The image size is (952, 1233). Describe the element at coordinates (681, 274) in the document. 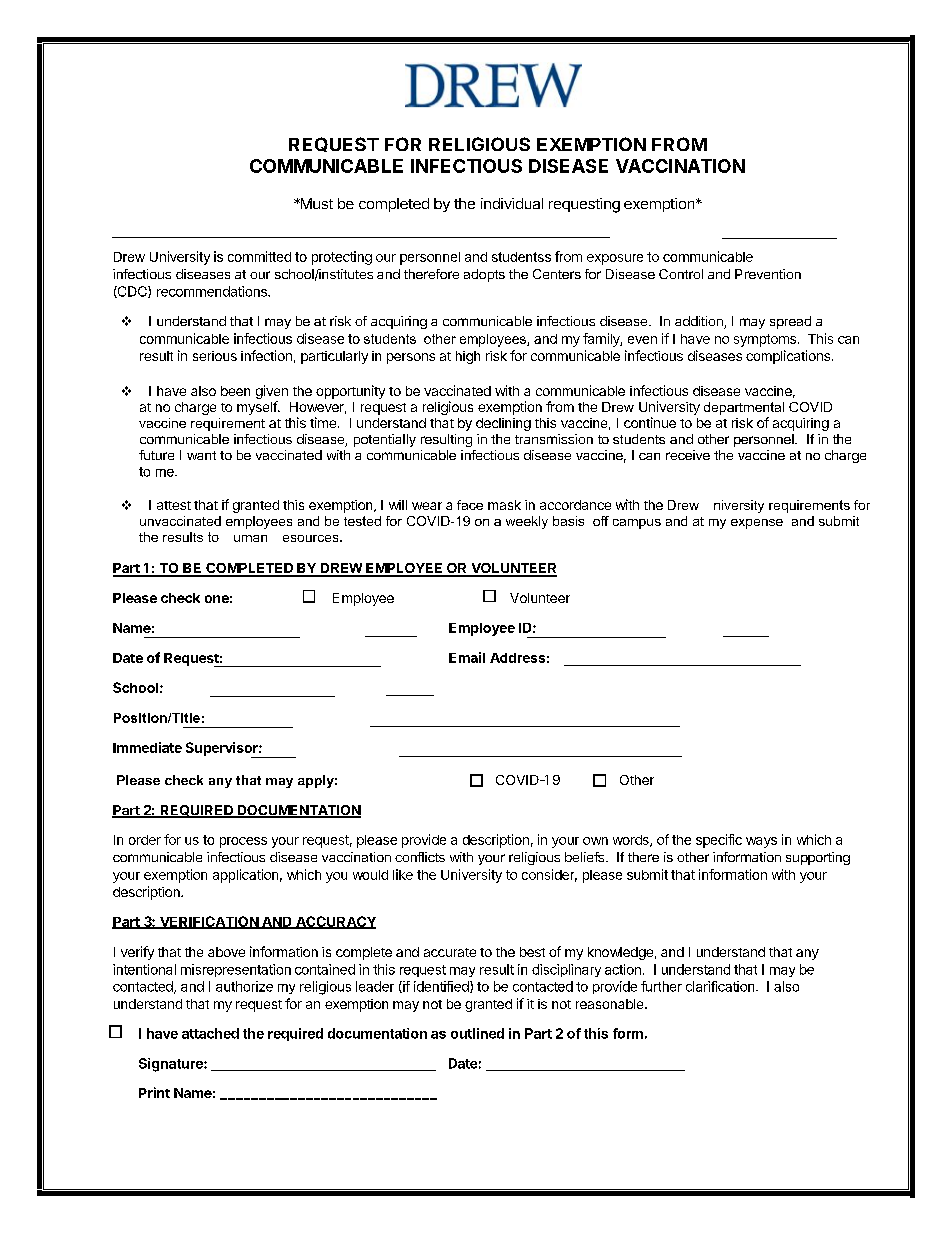

I see `Control` at that location.
